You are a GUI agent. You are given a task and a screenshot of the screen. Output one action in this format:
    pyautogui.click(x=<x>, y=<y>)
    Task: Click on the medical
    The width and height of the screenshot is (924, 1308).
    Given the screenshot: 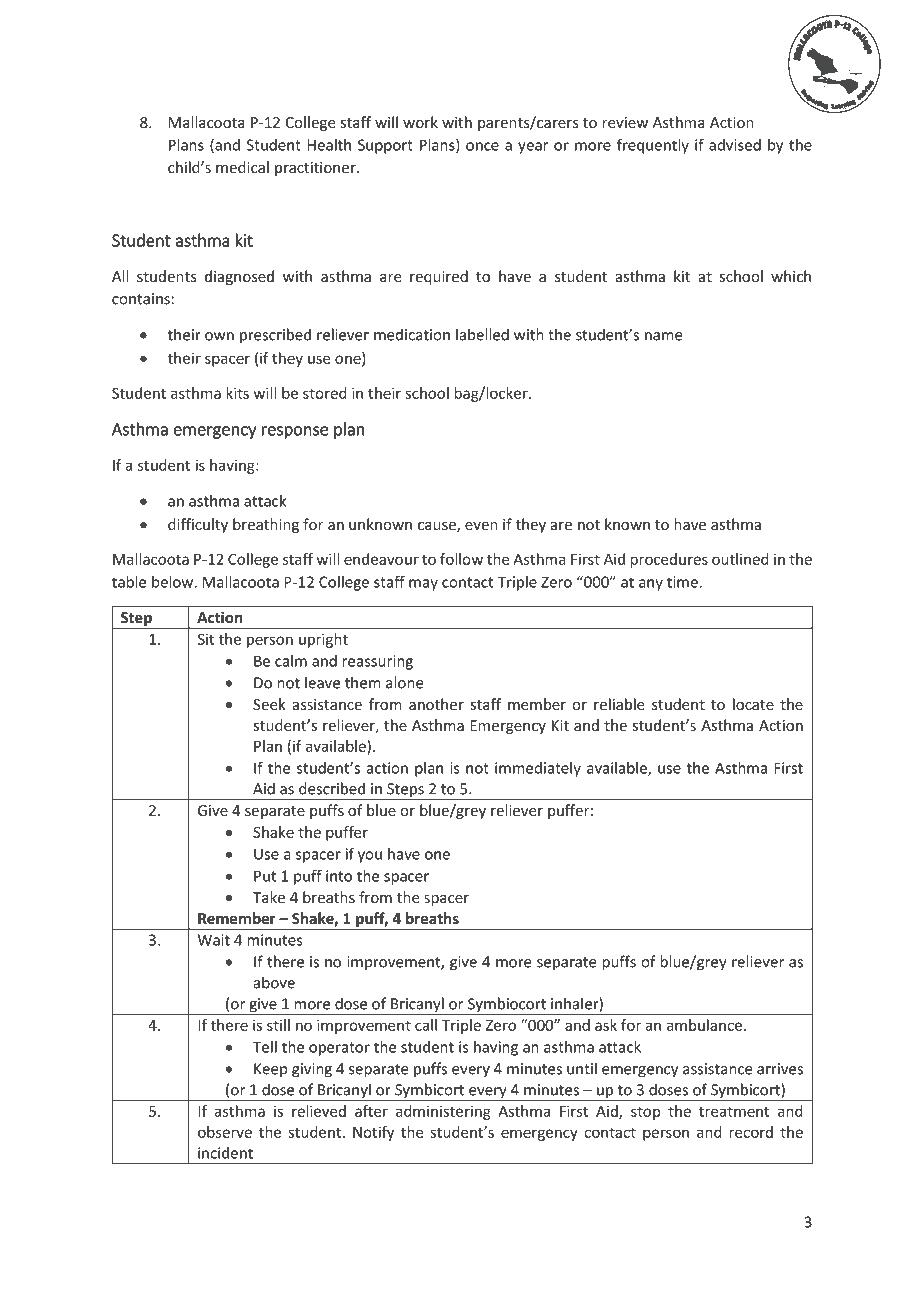 What is the action you would take?
    pyautogui.click(x=242, y=167)
